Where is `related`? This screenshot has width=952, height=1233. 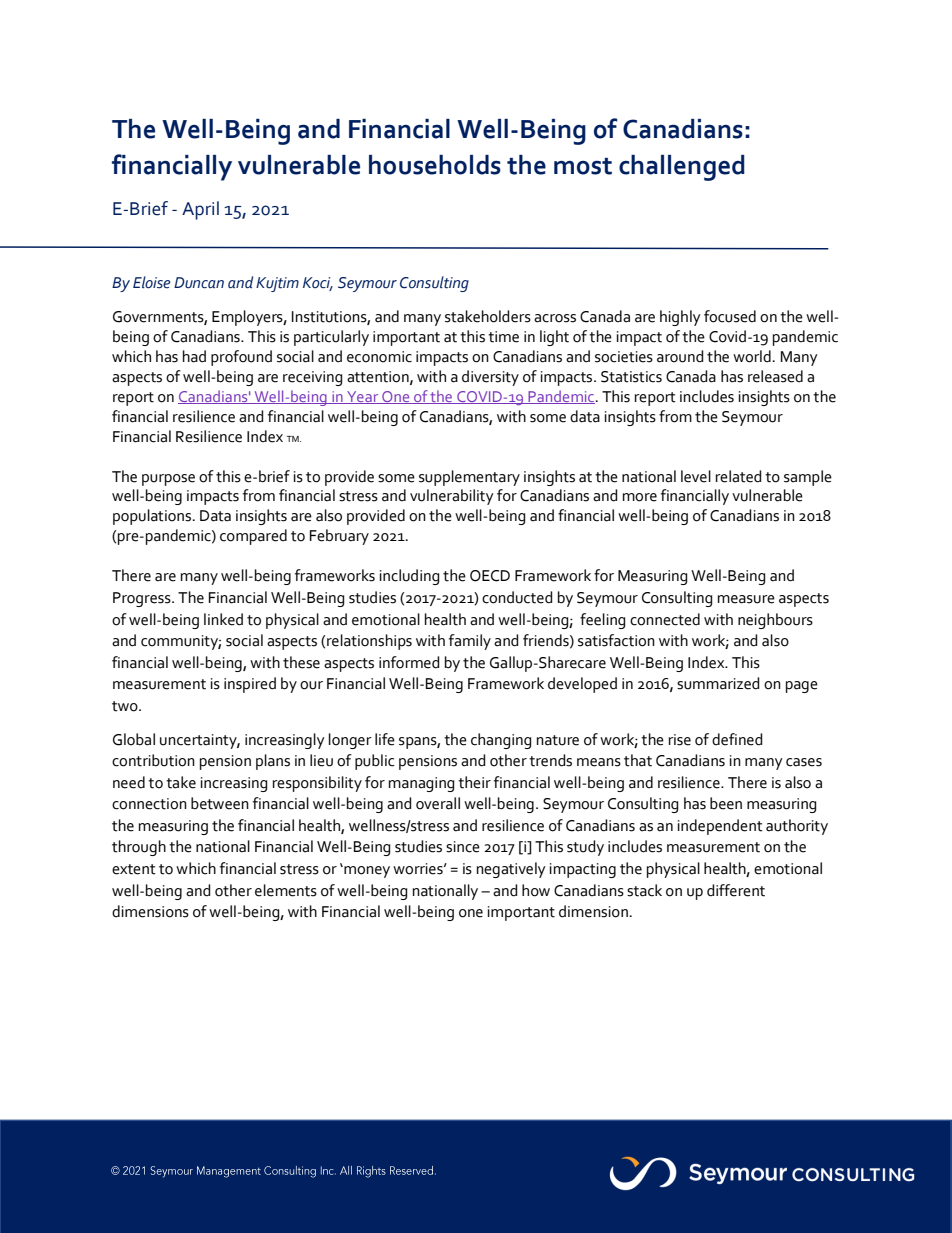 related is located at coordinates (739, 476).
